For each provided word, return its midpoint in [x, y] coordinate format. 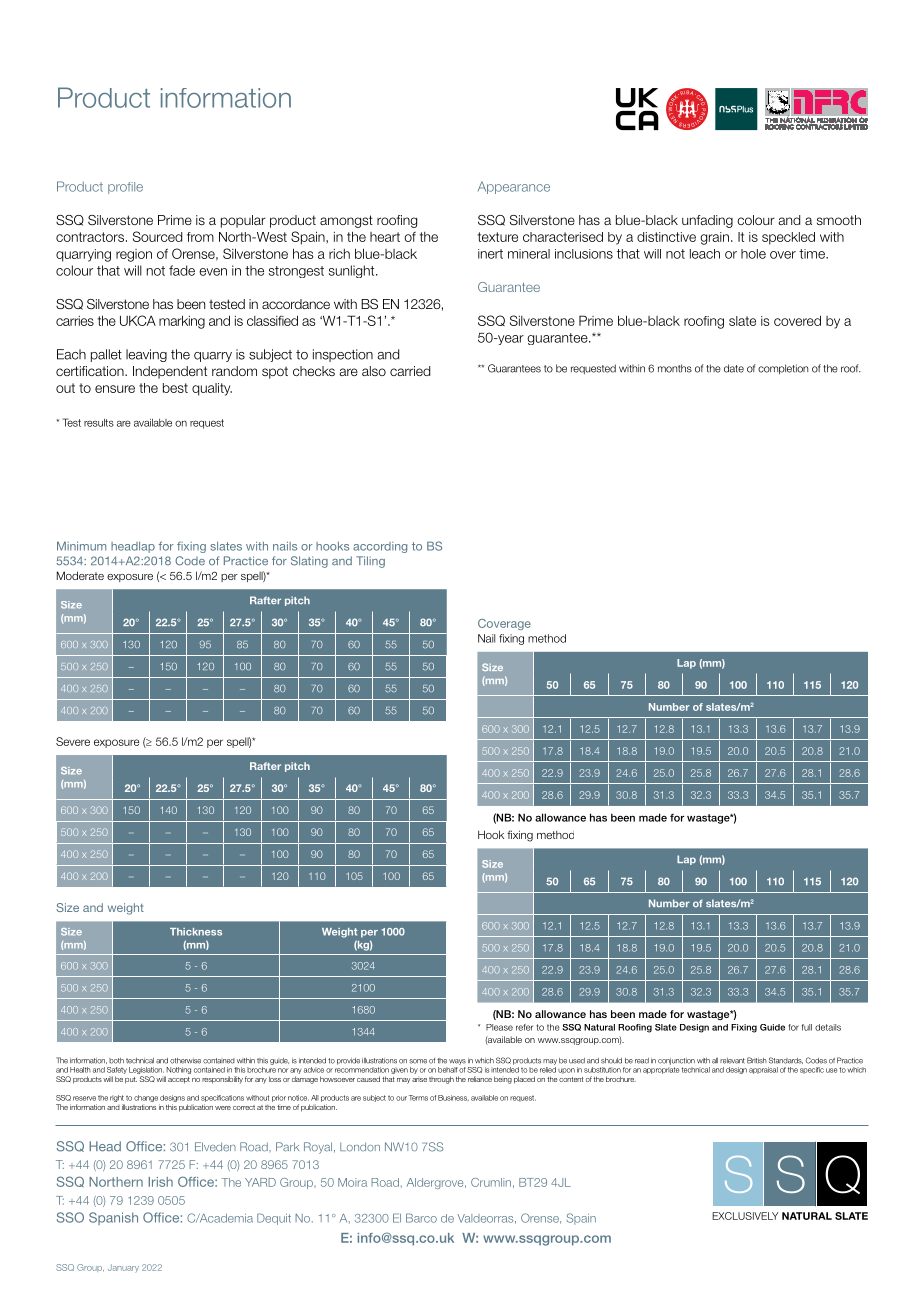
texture [498, 237]
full [807, 1027]
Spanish [113, 1218]
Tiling [370, 562]
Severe [73, 741]
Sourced [157, 236]
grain [714, 238]
